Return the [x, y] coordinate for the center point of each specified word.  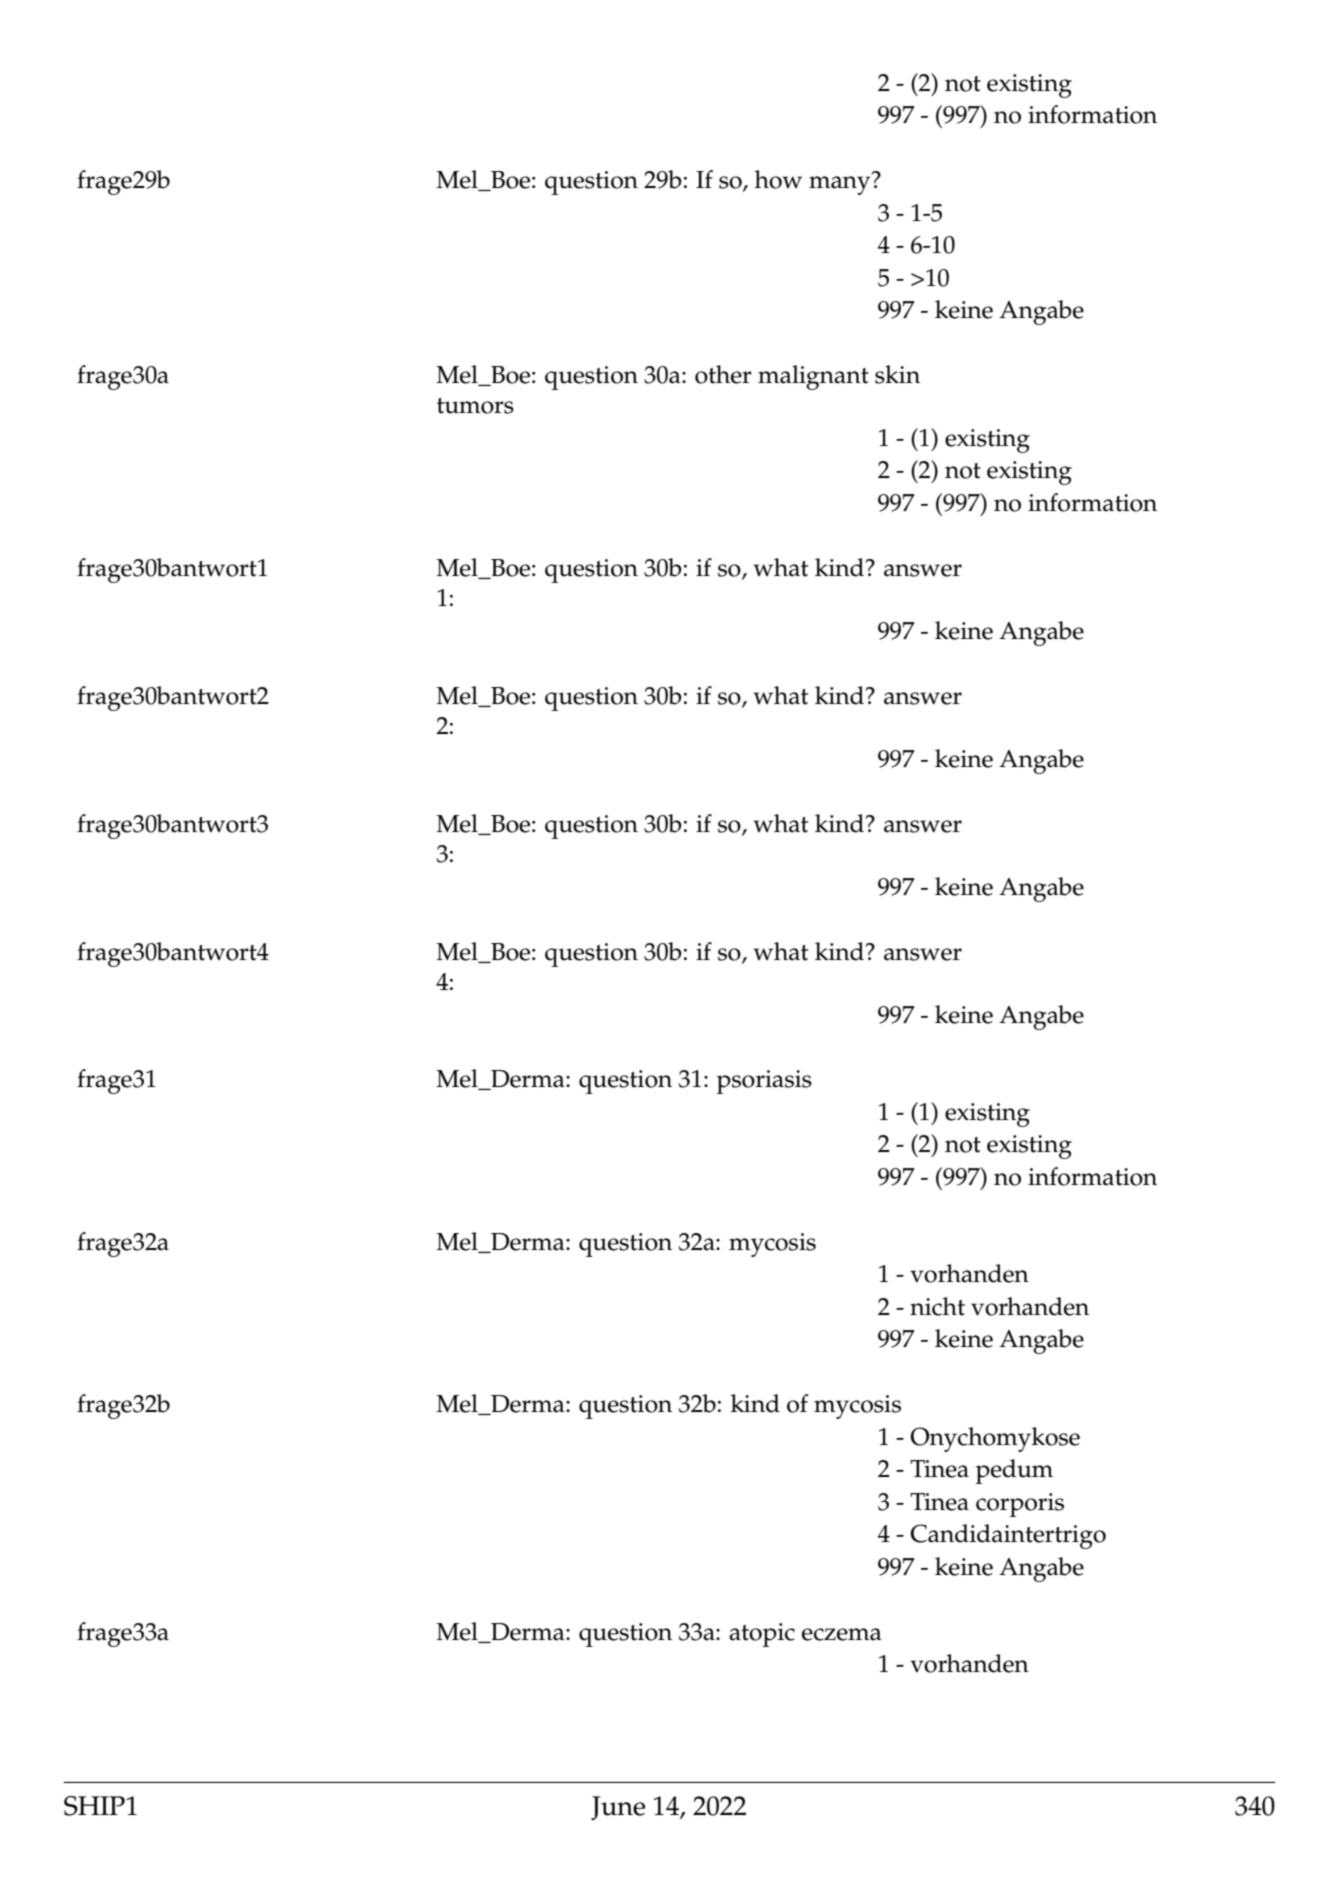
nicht [937, 1306]
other [723, 374]
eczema [842, 1634]
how [778, 179]
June [618, 1808]
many [841, 184]
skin [897, 374]
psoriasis [764, 1082]
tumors [475, 406]
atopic [762, 1635]
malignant [813, 377]
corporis [1020, 1505]
